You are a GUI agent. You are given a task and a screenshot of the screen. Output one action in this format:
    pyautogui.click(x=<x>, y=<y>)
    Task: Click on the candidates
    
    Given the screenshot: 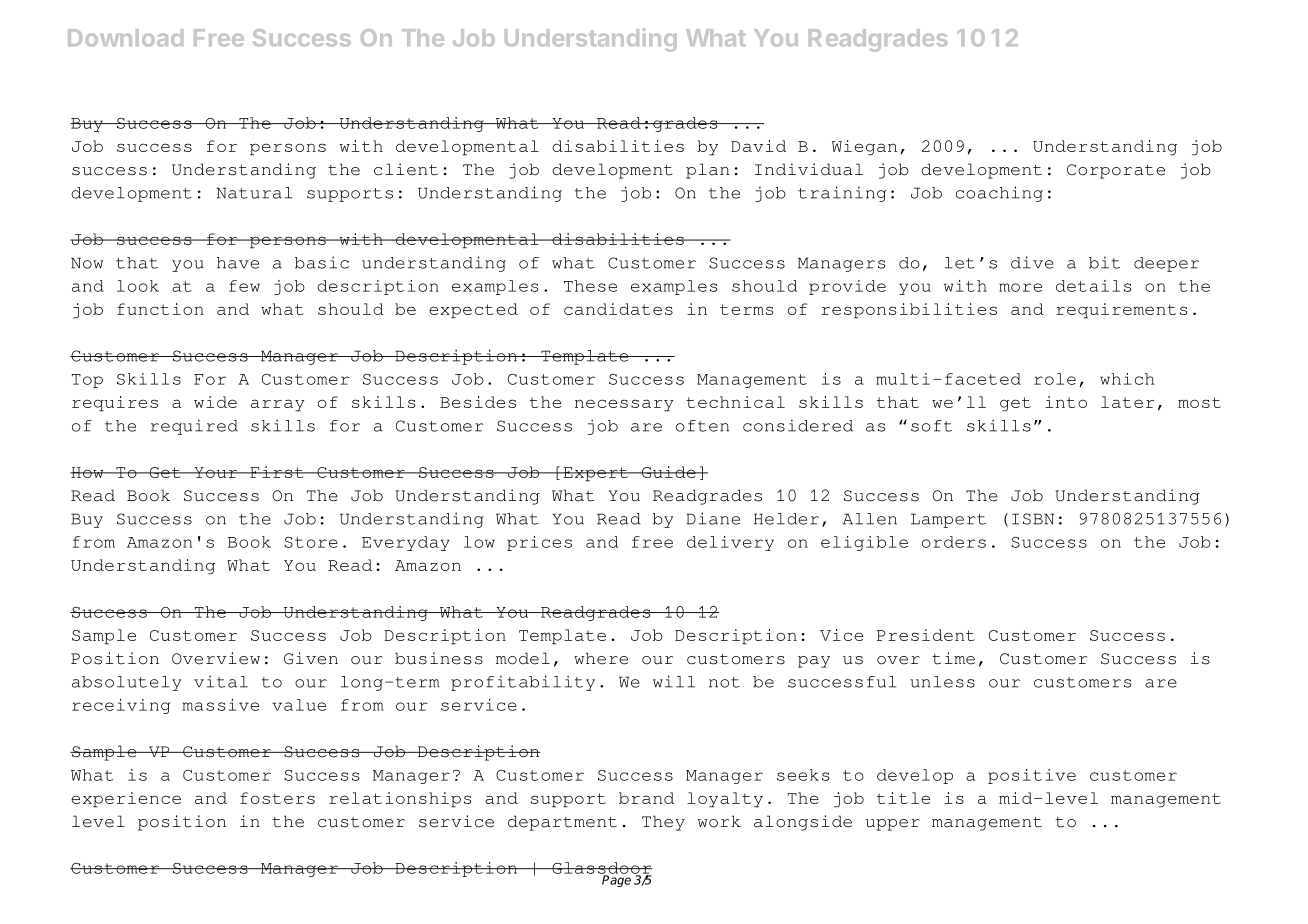 What is the action you would take?
    pyautogui.click(x=618, y=309)
